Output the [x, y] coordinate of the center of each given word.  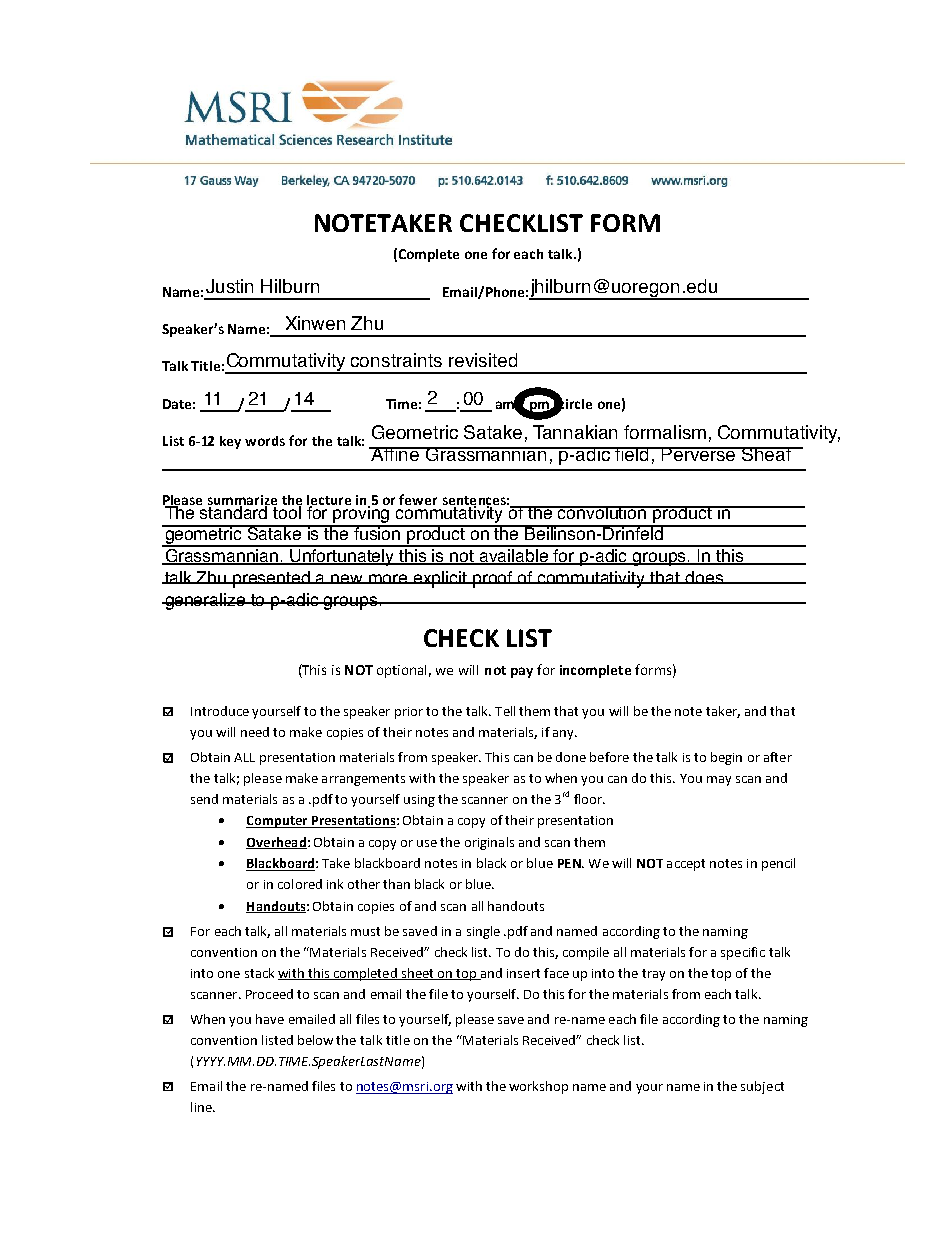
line [202, 1107]
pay [522, 672]
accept [686, 865]
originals [489, 843]
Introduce [220, 711]
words [265, 441]
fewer [418, 499]
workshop [538, 1087]
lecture [329, 501]
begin [726, 758]
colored [300, 884]
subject [762, 1087]
